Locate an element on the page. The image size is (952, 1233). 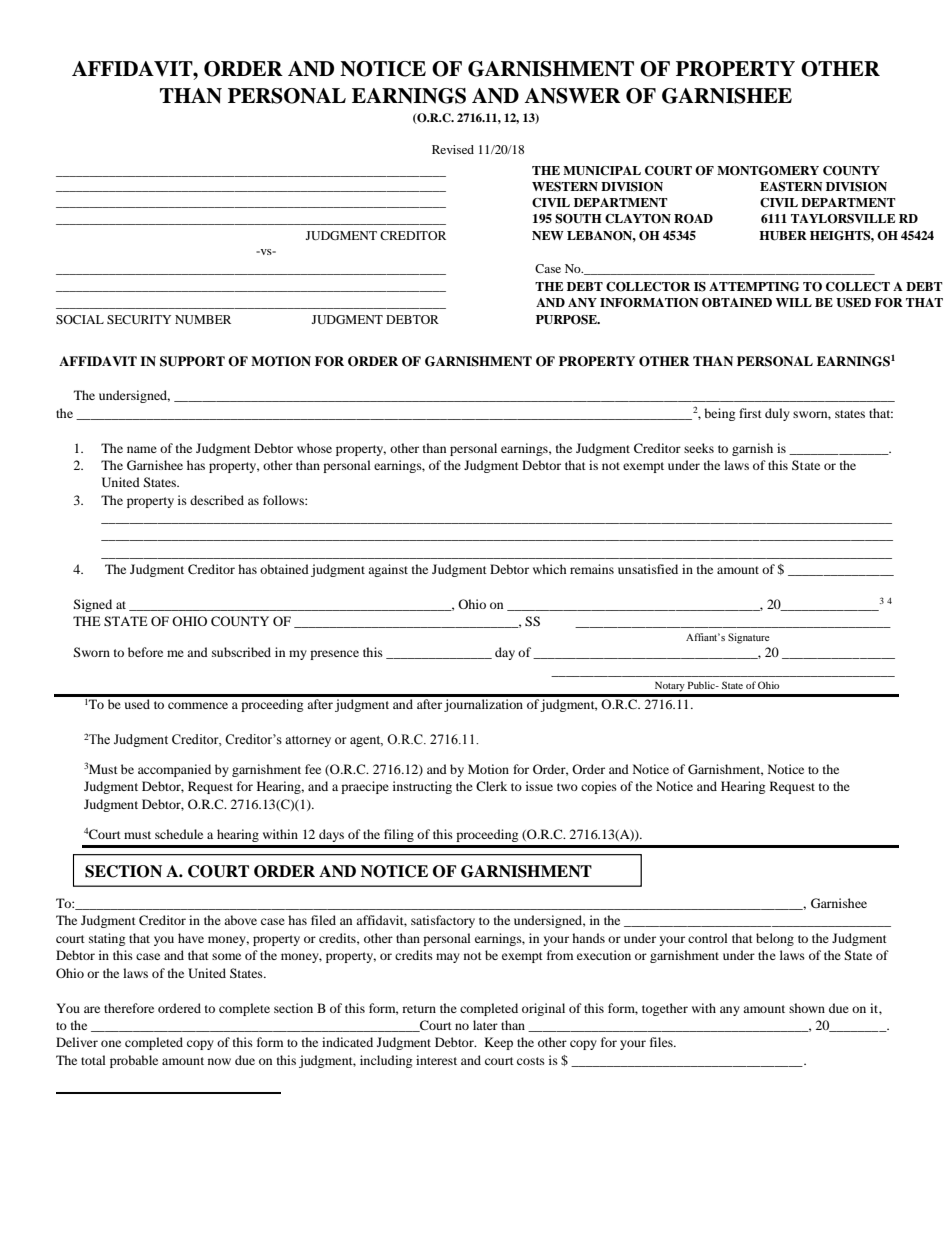
schedule is located at coordinates (179, 834).
